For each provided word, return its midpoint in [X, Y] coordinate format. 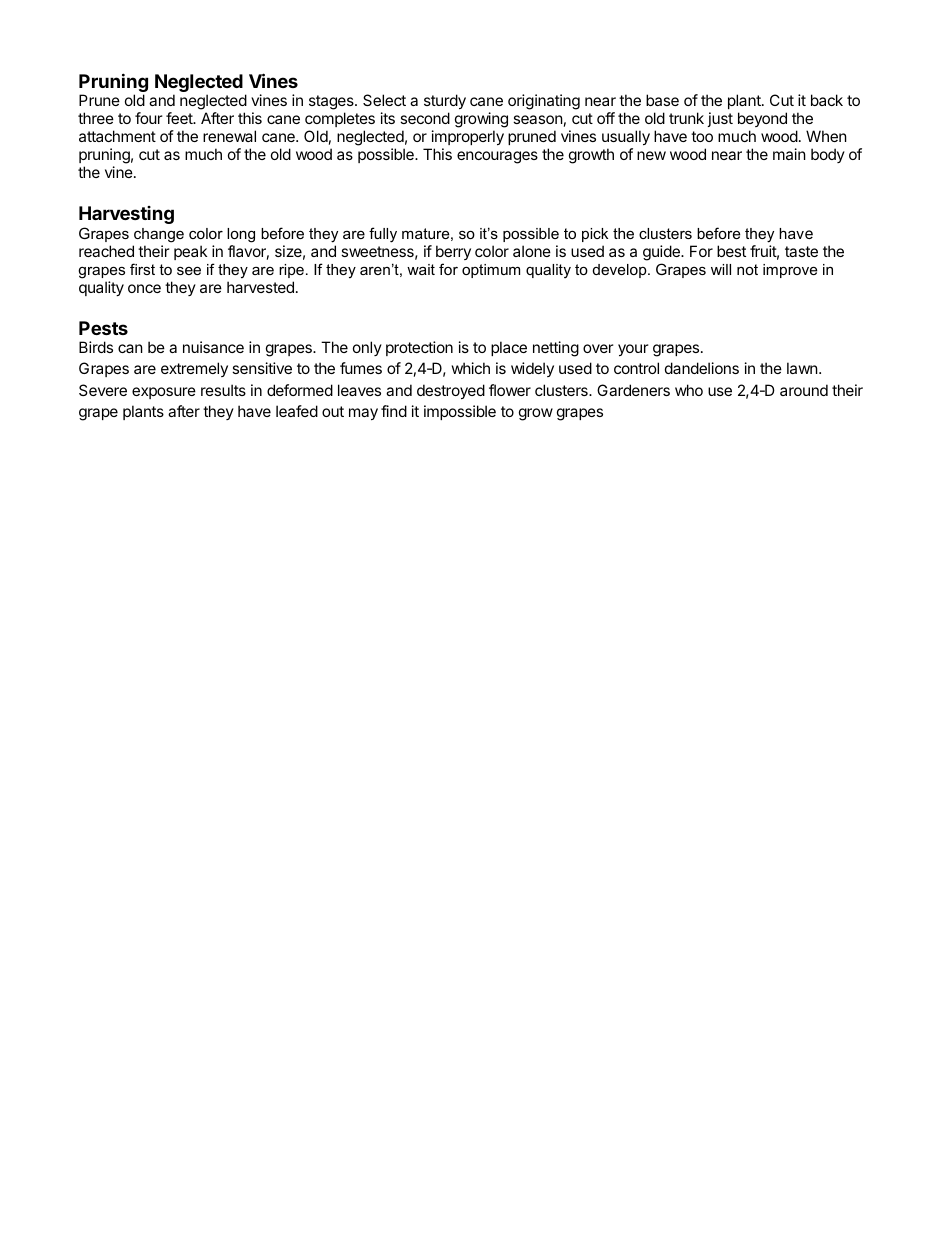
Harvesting [126, 215]
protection [419, 348]
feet [180, 118]
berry [453, 252]
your [633, 350]
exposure [164, 393]
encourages [497, 157]
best [731, 251]
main [789, 154]
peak [190, 252]
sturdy [445, 103]
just [720, 119]
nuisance [213, 347]
